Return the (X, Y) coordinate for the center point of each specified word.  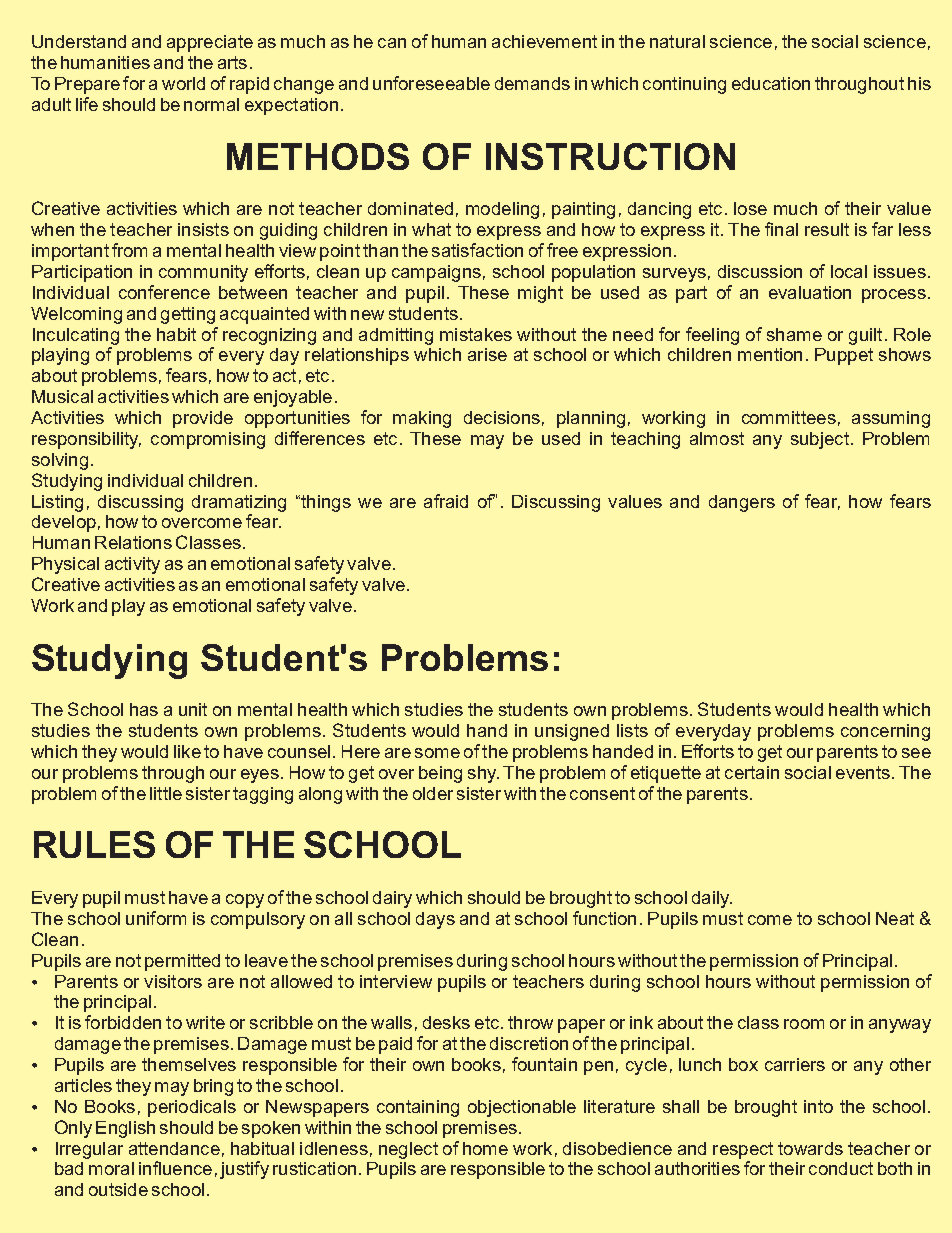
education (771, 83)
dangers (742, 503)
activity (132, 565)
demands (532, 83)
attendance (174, 1148)
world (183, 83)
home (485, 1148)
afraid (446, 501)
